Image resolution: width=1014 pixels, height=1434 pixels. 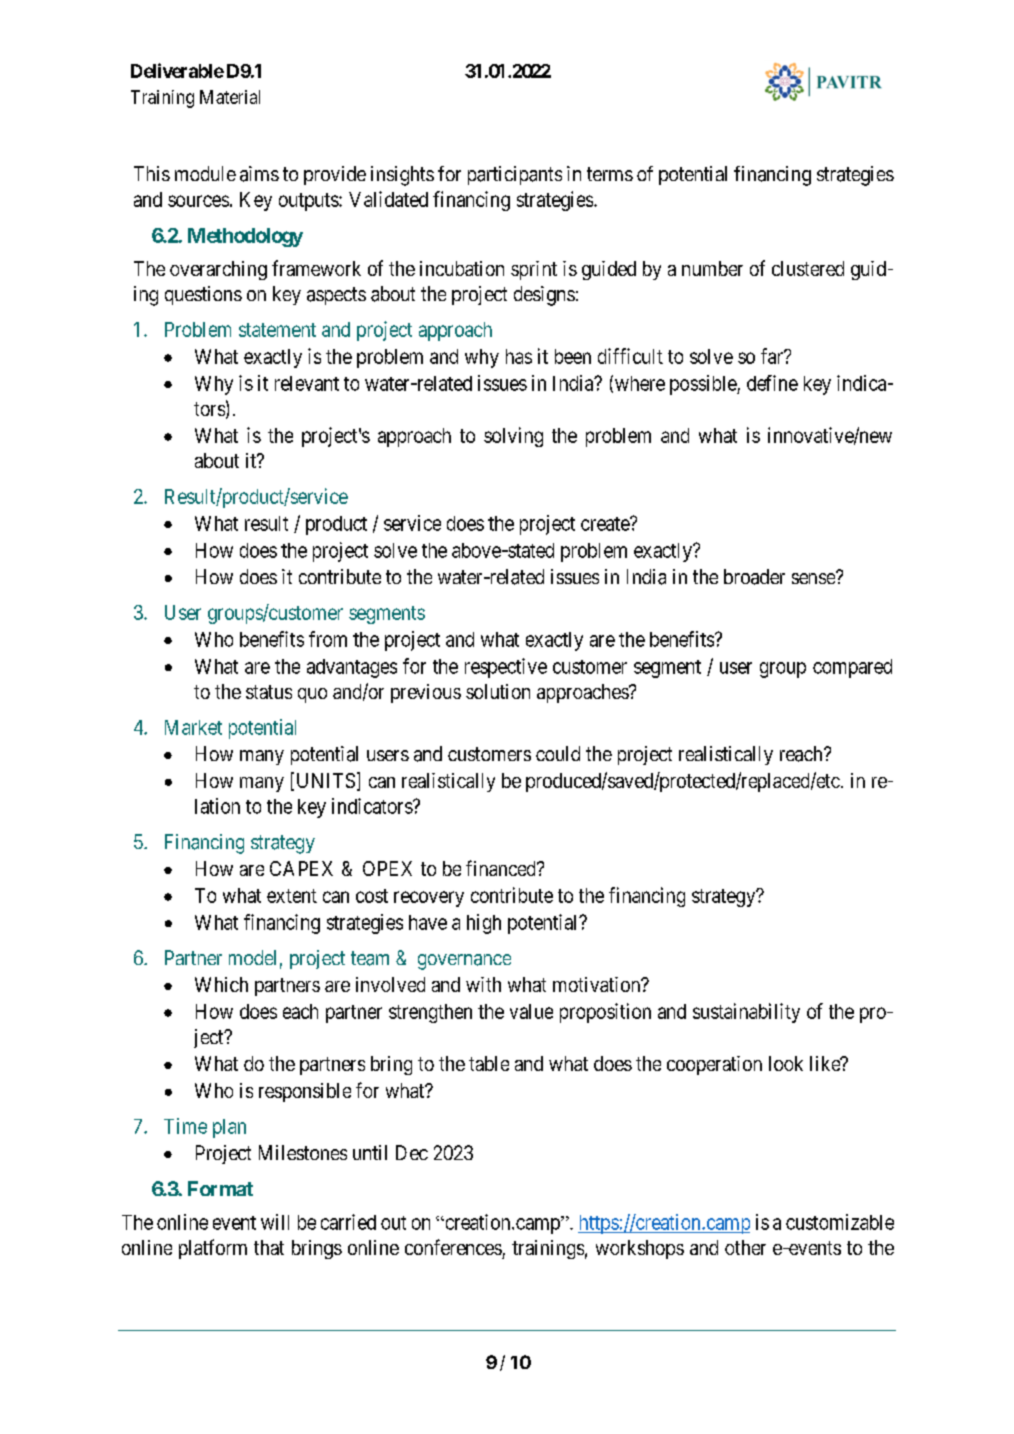 I want to click on Material, so click(x=230, y=97).
